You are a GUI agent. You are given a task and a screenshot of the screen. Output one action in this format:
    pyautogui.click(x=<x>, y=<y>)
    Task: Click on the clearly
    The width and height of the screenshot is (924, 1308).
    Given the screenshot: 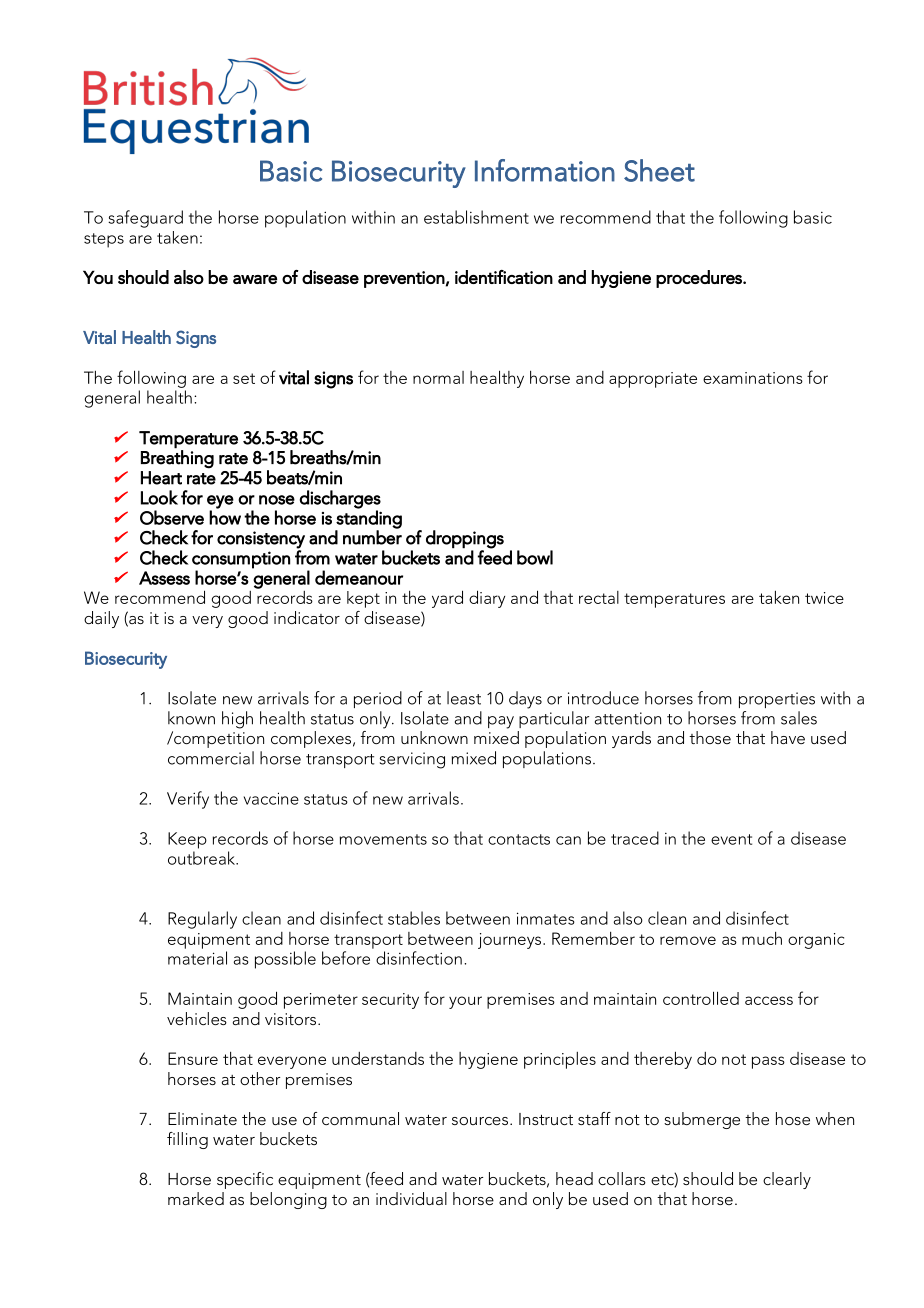 What is the action you would take?
    pyautogui.click(x=787, y=1180)
